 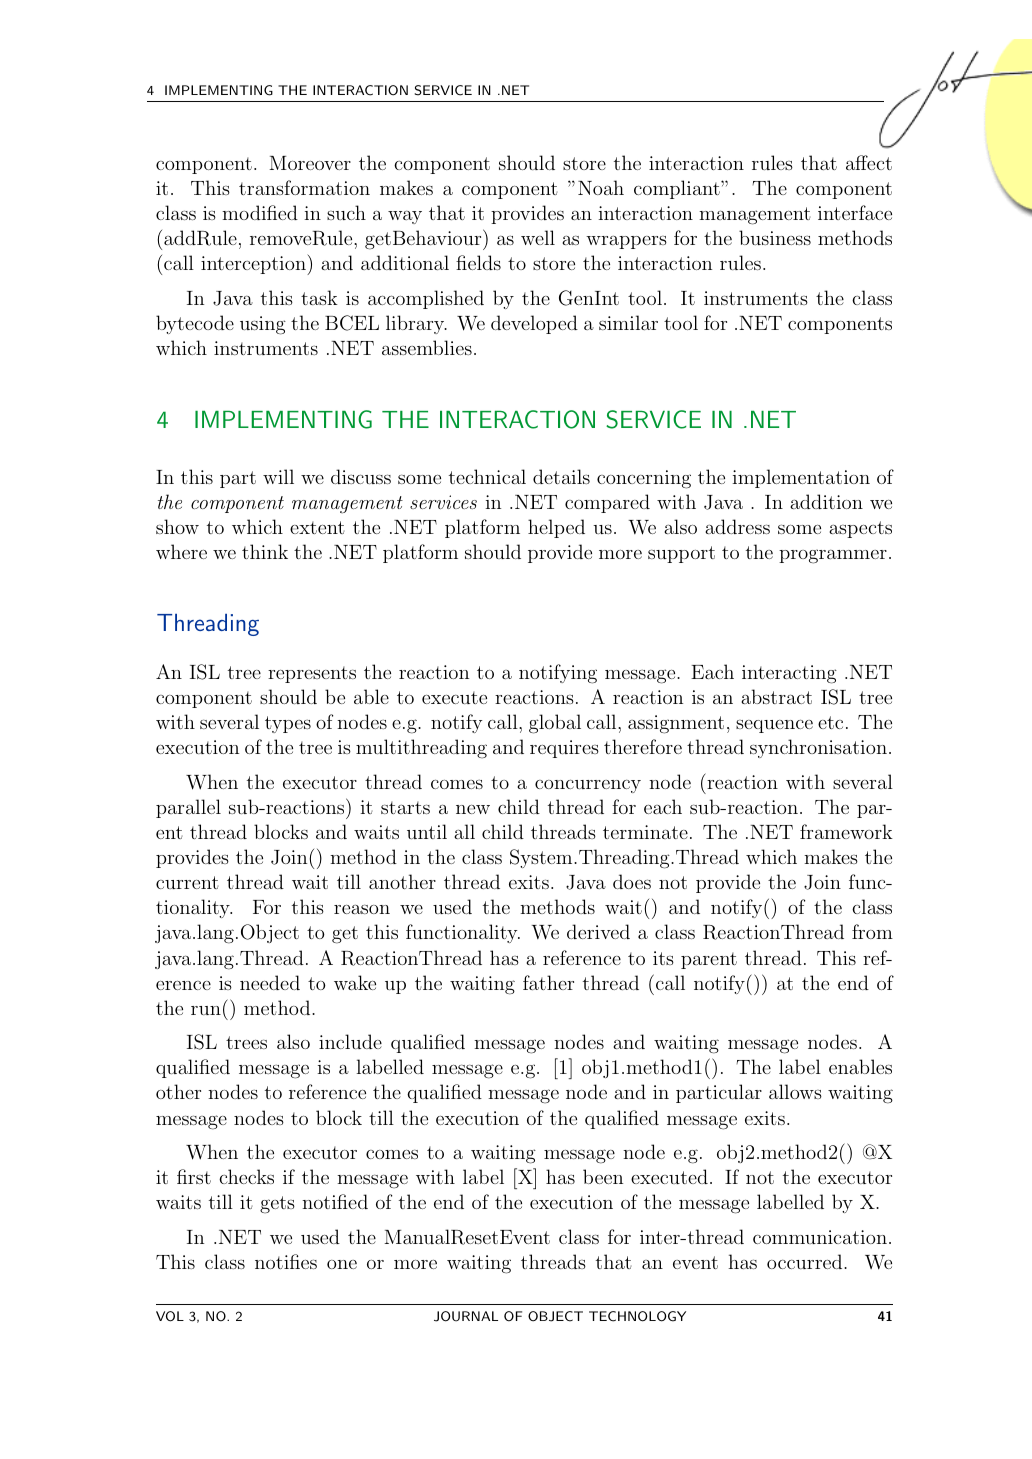 I want to click on well, so click(x=538, y=237).
